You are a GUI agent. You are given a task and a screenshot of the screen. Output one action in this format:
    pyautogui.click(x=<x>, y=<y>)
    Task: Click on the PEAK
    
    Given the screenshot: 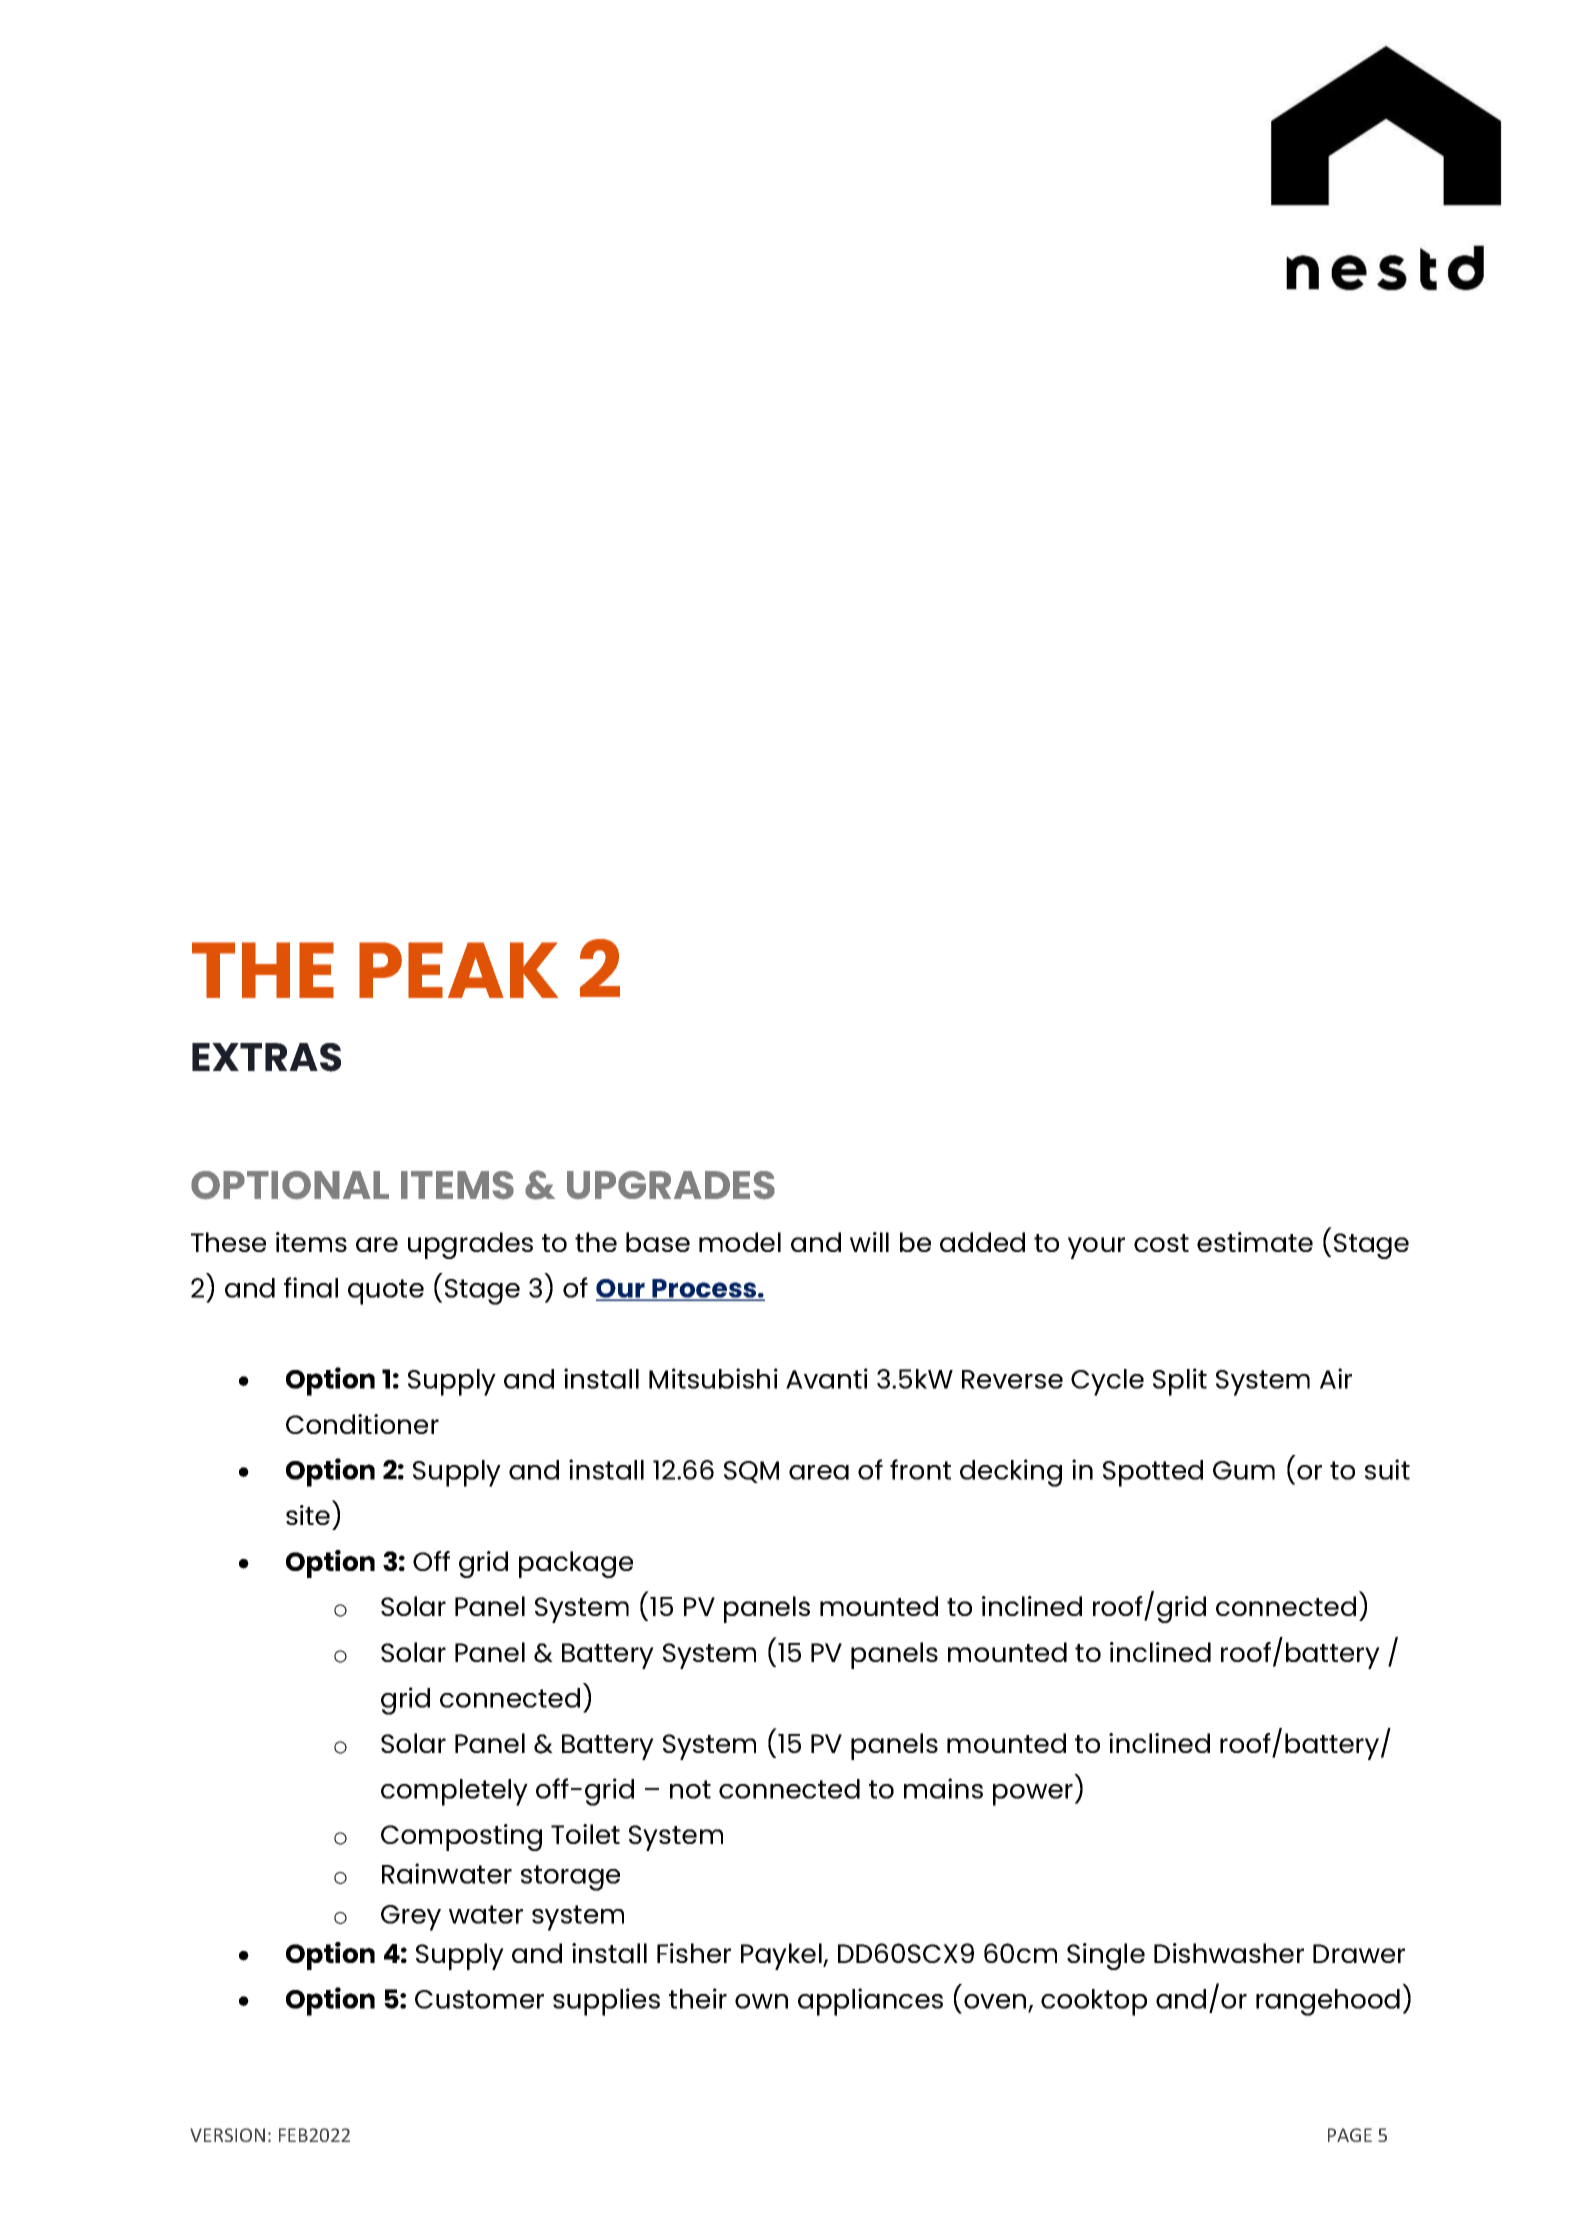 What is the action you would take?
    pyautogui.click(x=458, y=970)
